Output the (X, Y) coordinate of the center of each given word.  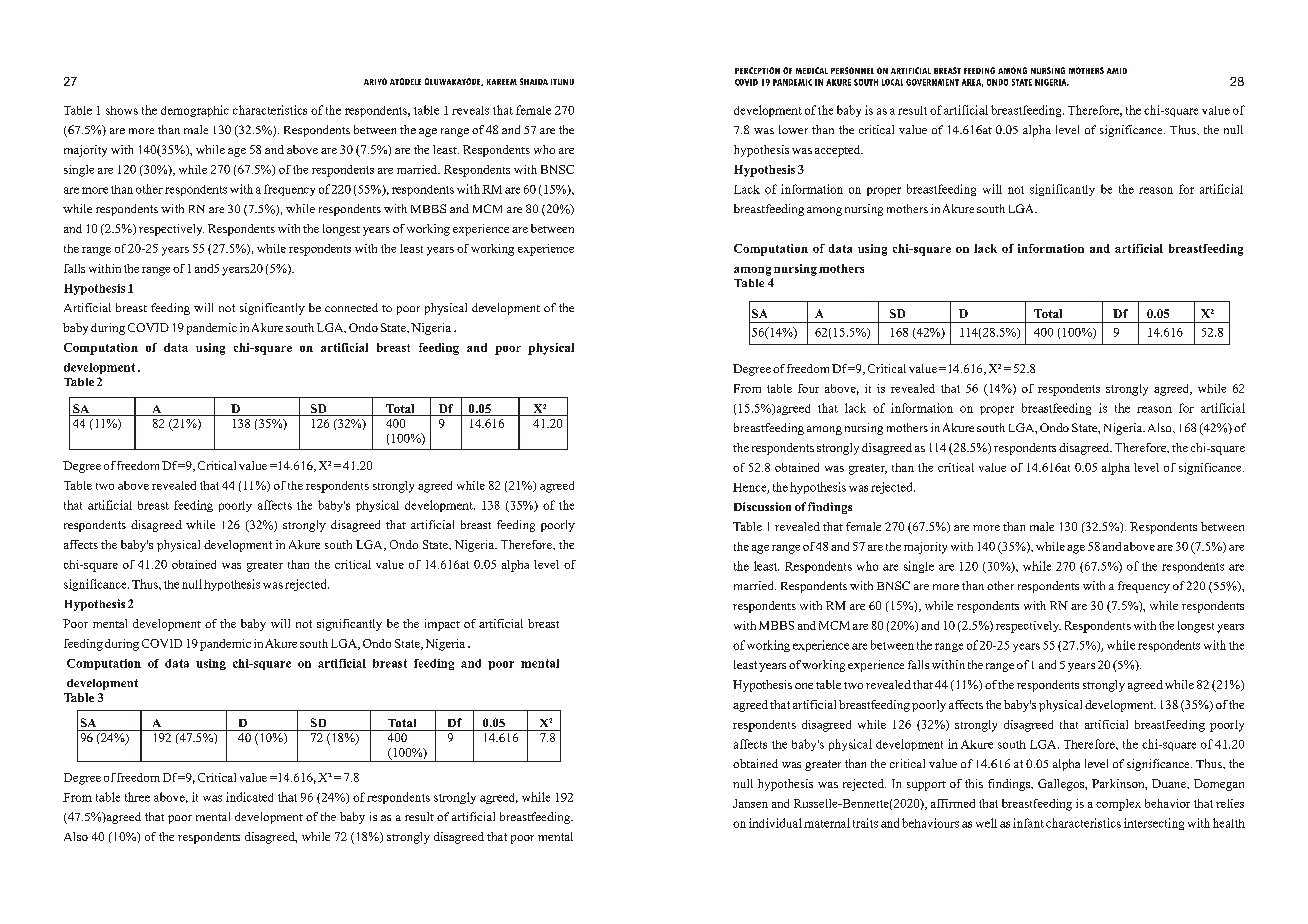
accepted (839, 151)
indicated (249, 797)
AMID (1117, 71)
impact (442, 625)
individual (775, 823)
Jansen (750, 803)
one (804, 686)
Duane (1170, 783)
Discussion (762, 506)
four (808, 388)
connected (351, 307)
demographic (195, 111)
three (137, 797)
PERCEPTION (757, 70)
